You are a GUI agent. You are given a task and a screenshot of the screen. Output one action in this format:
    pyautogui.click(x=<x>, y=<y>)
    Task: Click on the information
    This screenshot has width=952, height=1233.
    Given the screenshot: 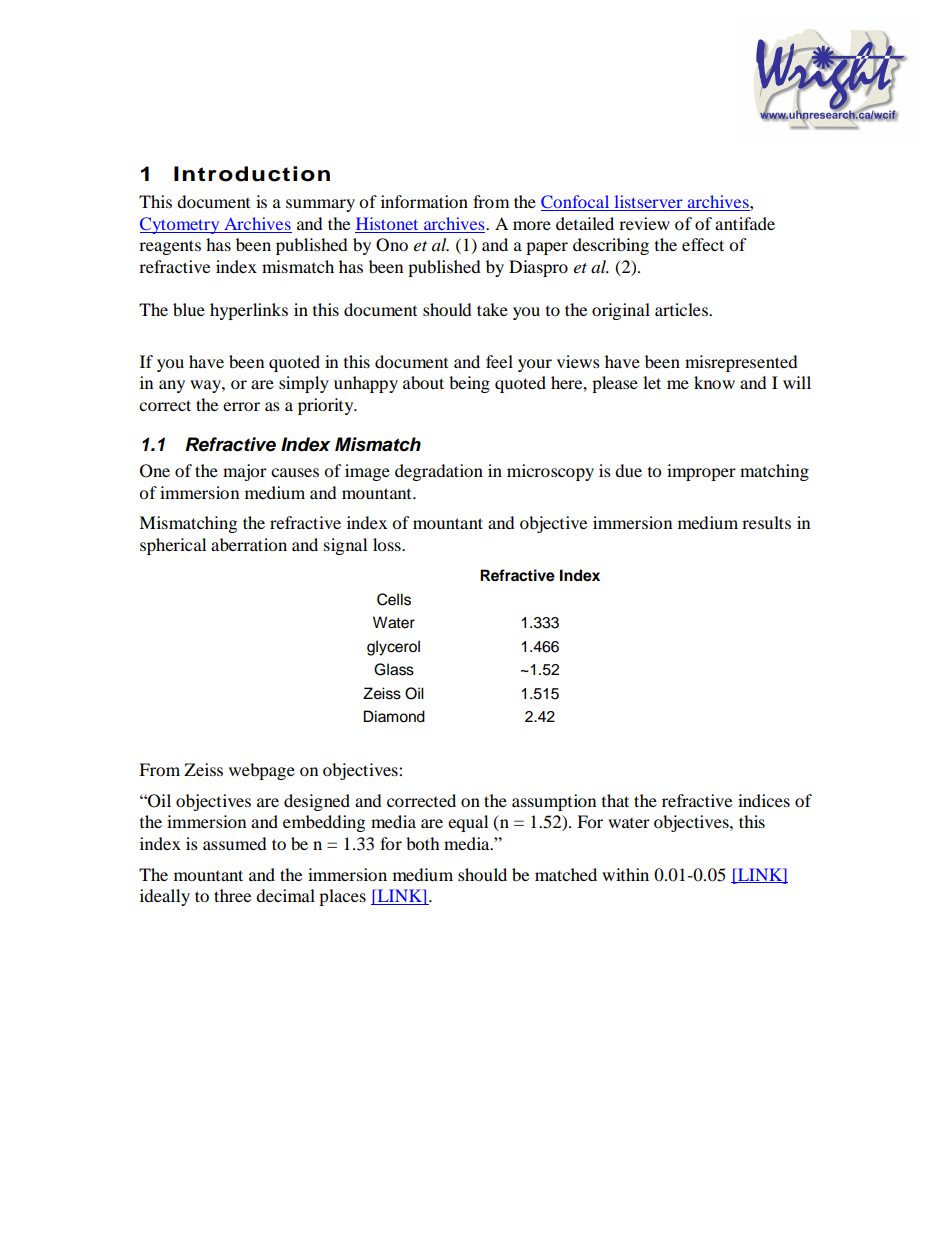 What is the action you would take?
    pyautogui.click(x=424, y=201)
